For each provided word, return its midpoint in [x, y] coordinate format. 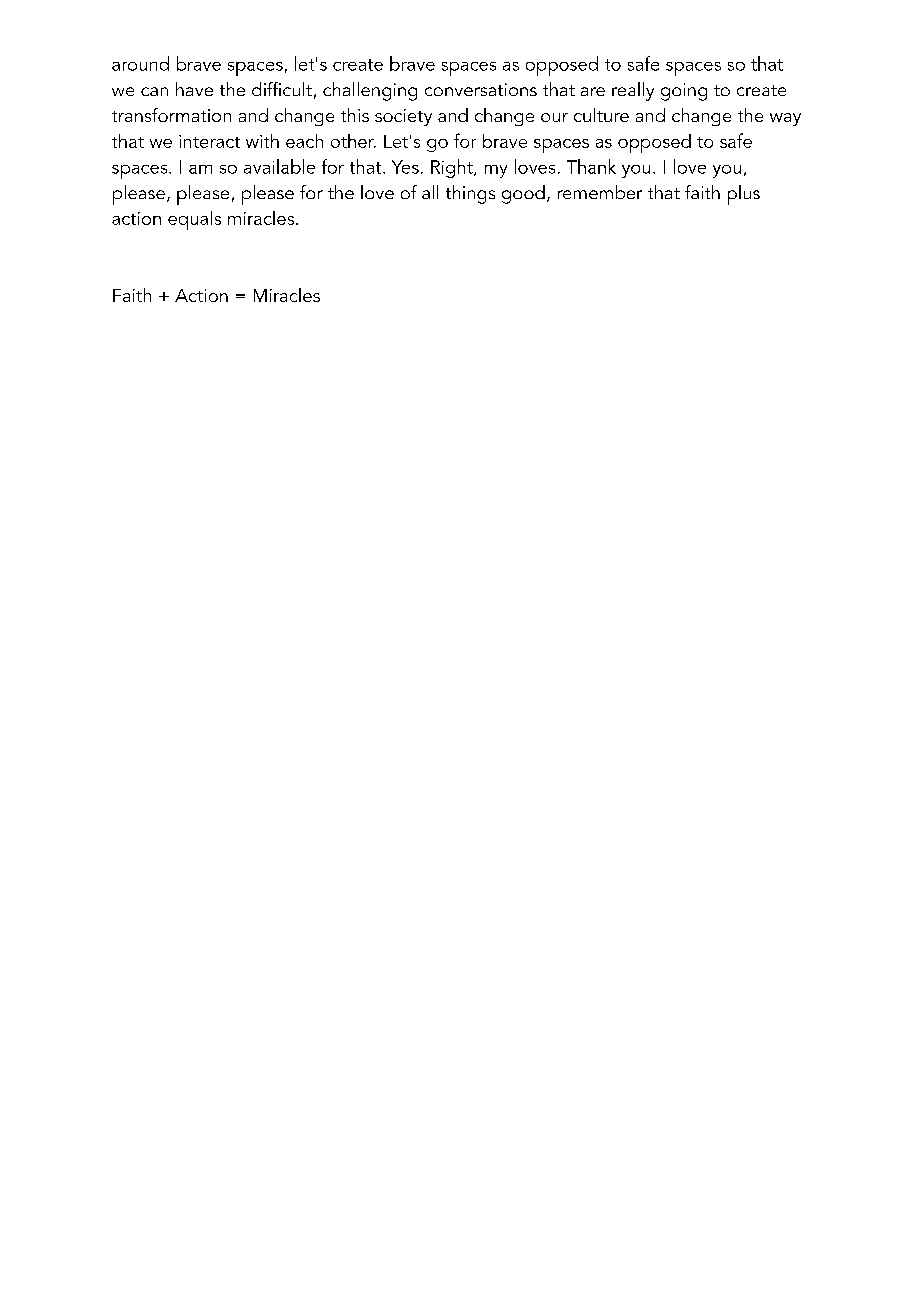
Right [453, 168]
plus [744, 195]
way [785, 119]
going [684, 92]
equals [194, 220]
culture [601, 115]
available [279, 166]
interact [209, 141]
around [140, 63]
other [353, 141]
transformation [171, 115]
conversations [481, 89]
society [403, 117]
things [470, 194]
